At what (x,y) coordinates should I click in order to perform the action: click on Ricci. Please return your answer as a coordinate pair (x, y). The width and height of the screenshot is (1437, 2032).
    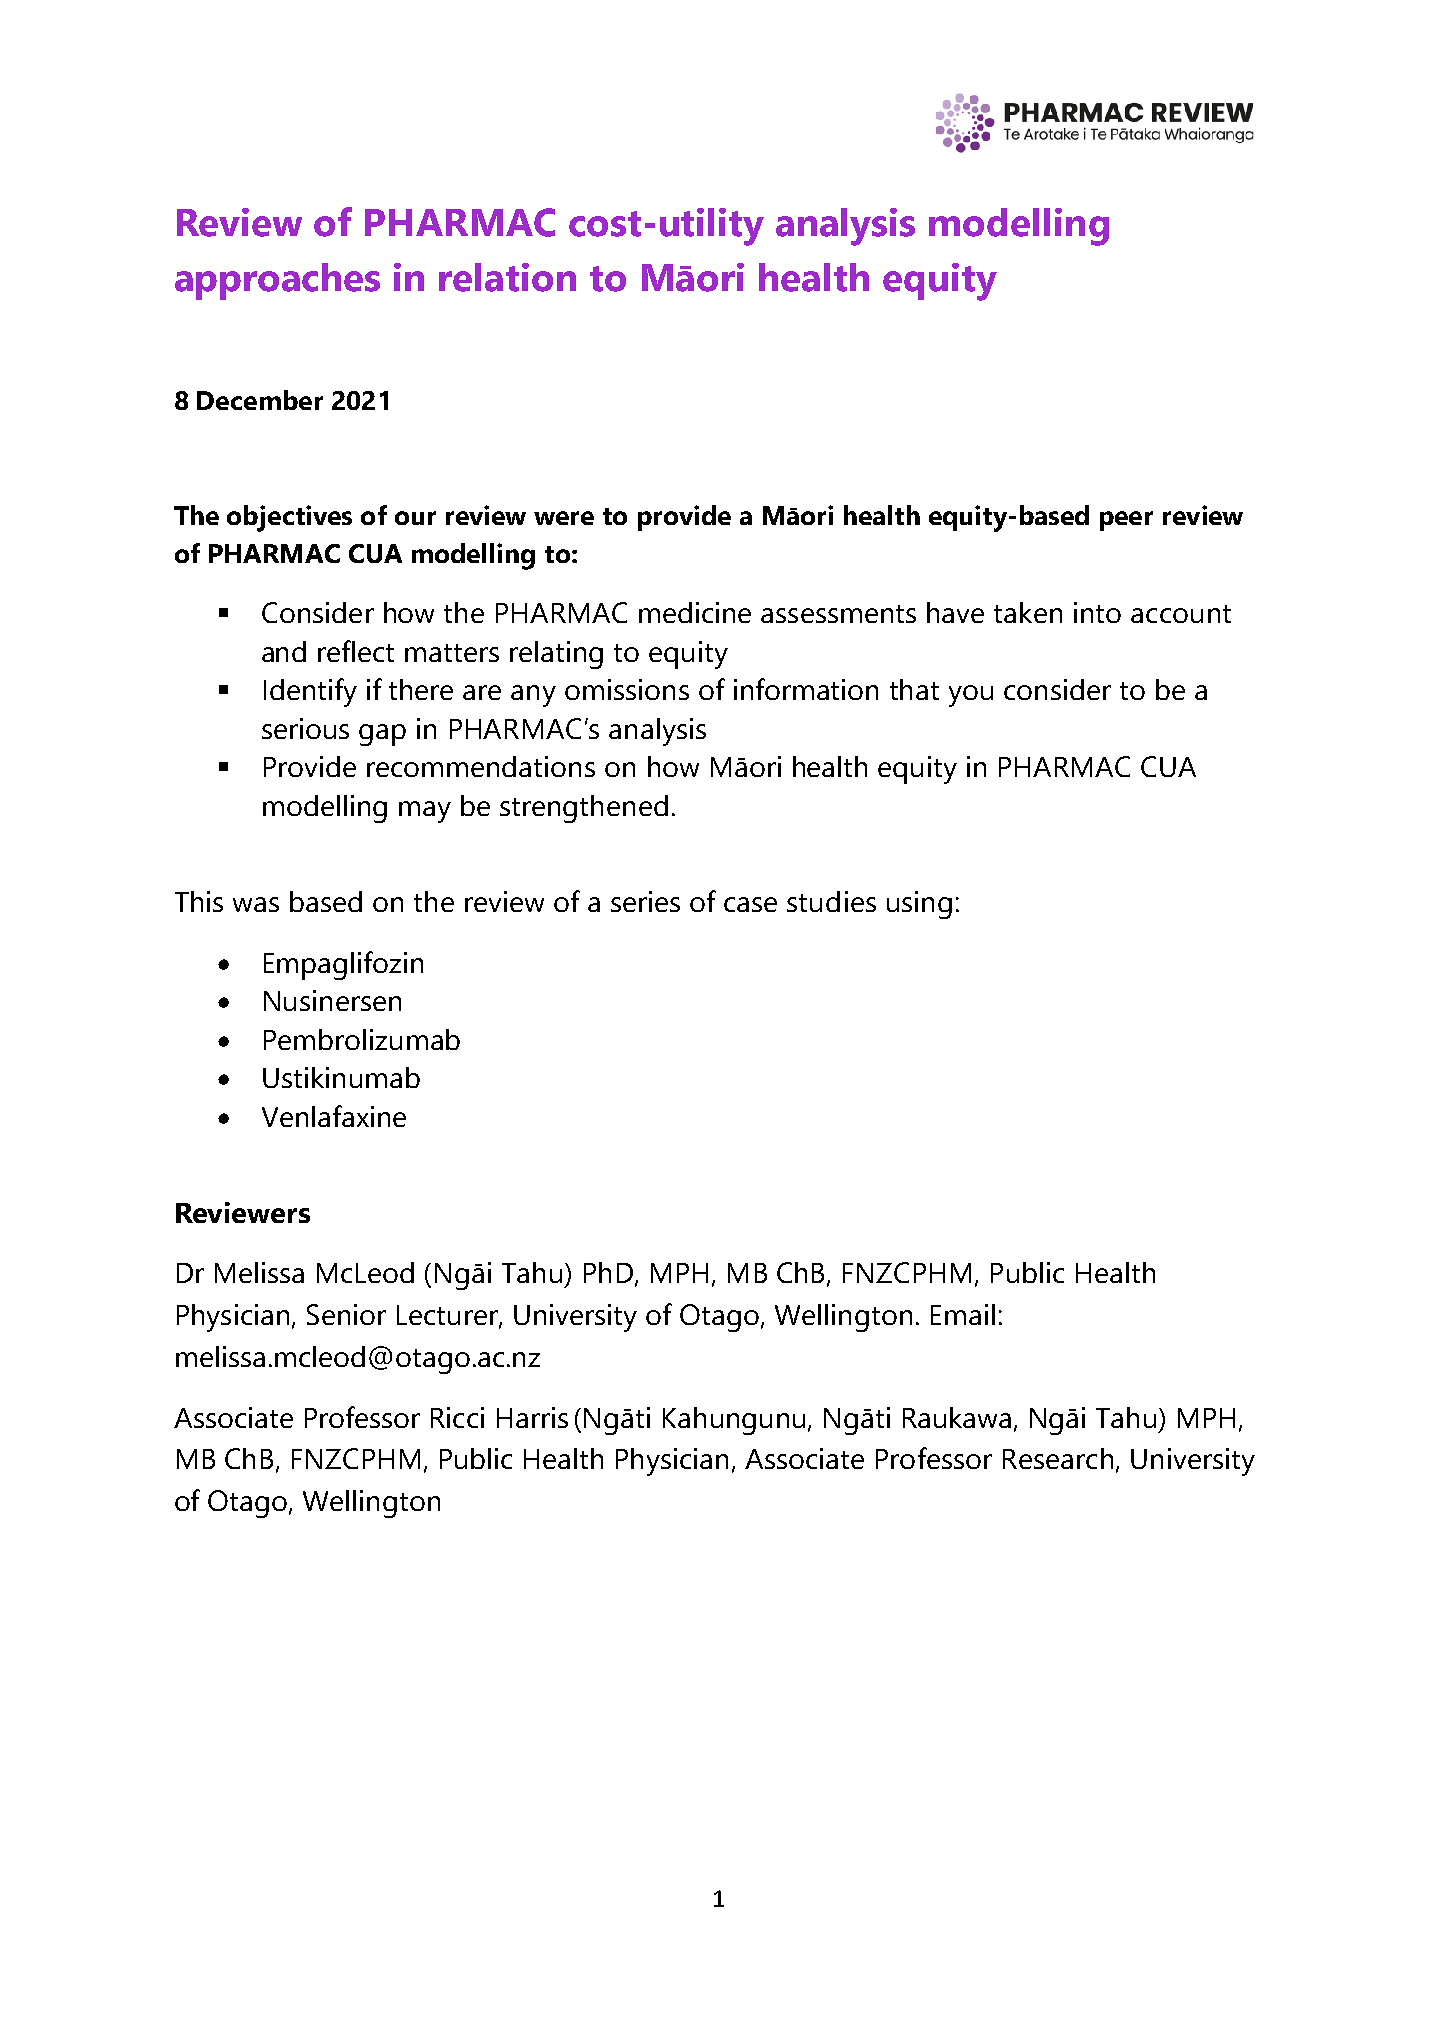
    Looking at the image, I should click on (457, 1417).
